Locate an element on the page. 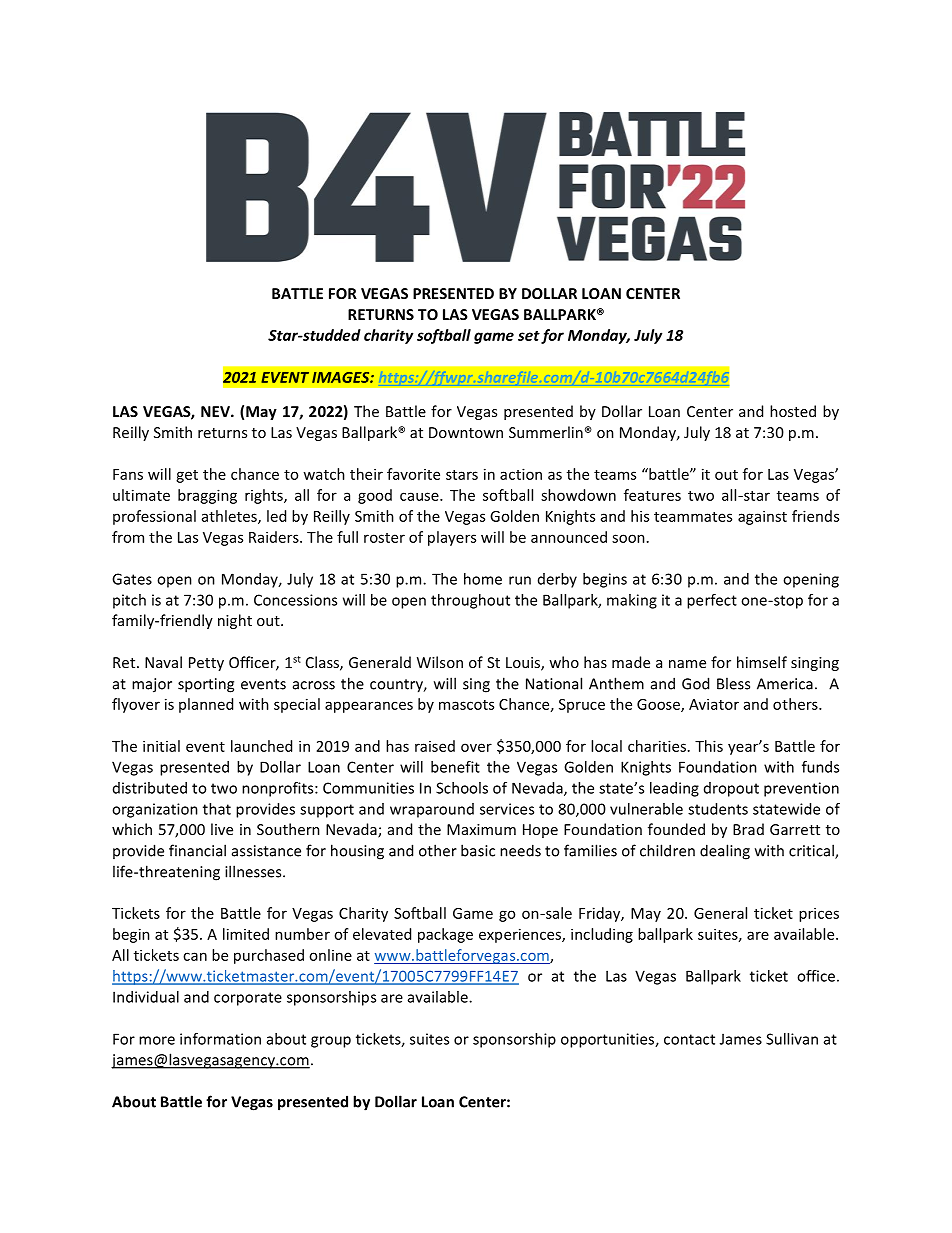 The width and height of the page is (952, 1233). mascots is located at coordinates (466, 705).
